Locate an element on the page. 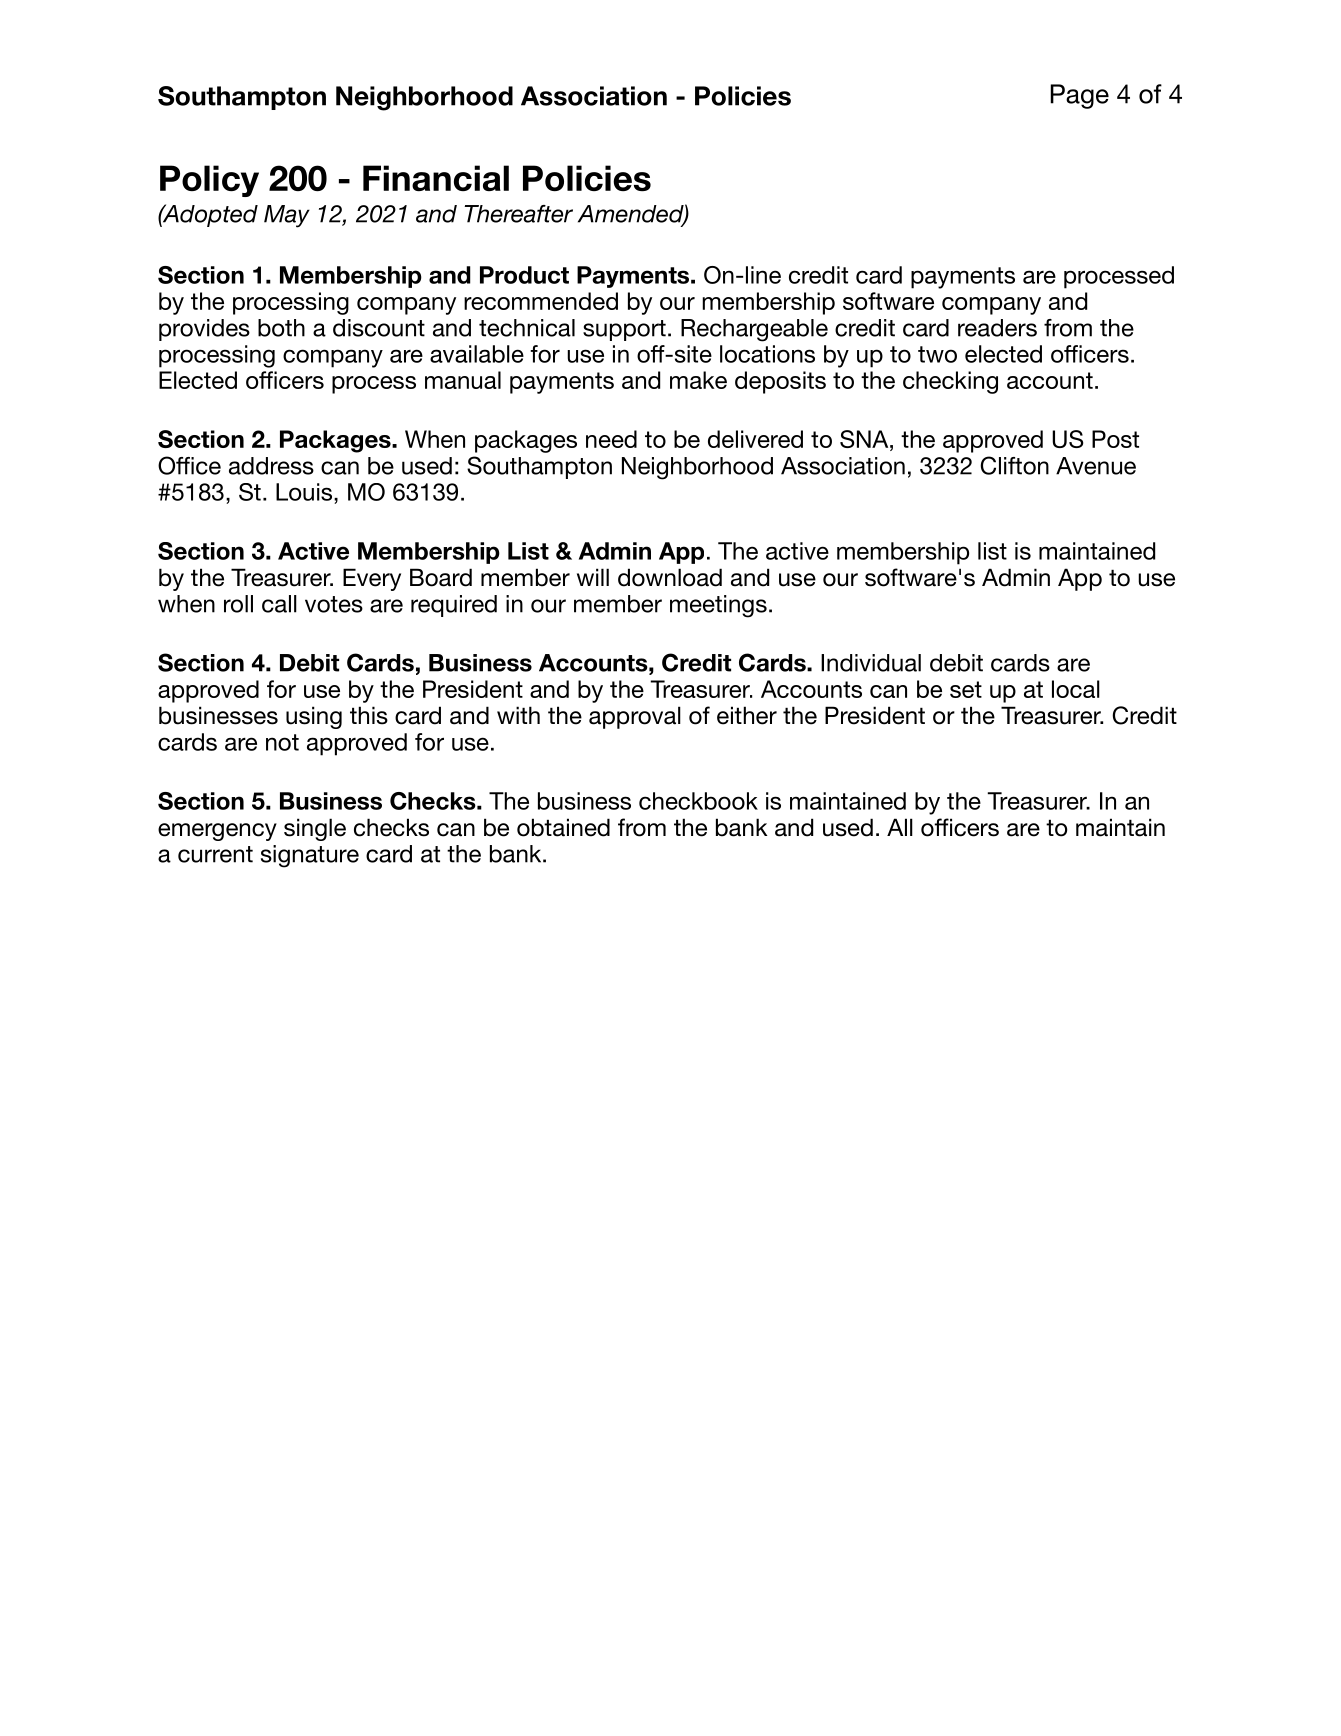 The height and width of the document is (1736, 1341). need is located at coordinates (611, 439).
